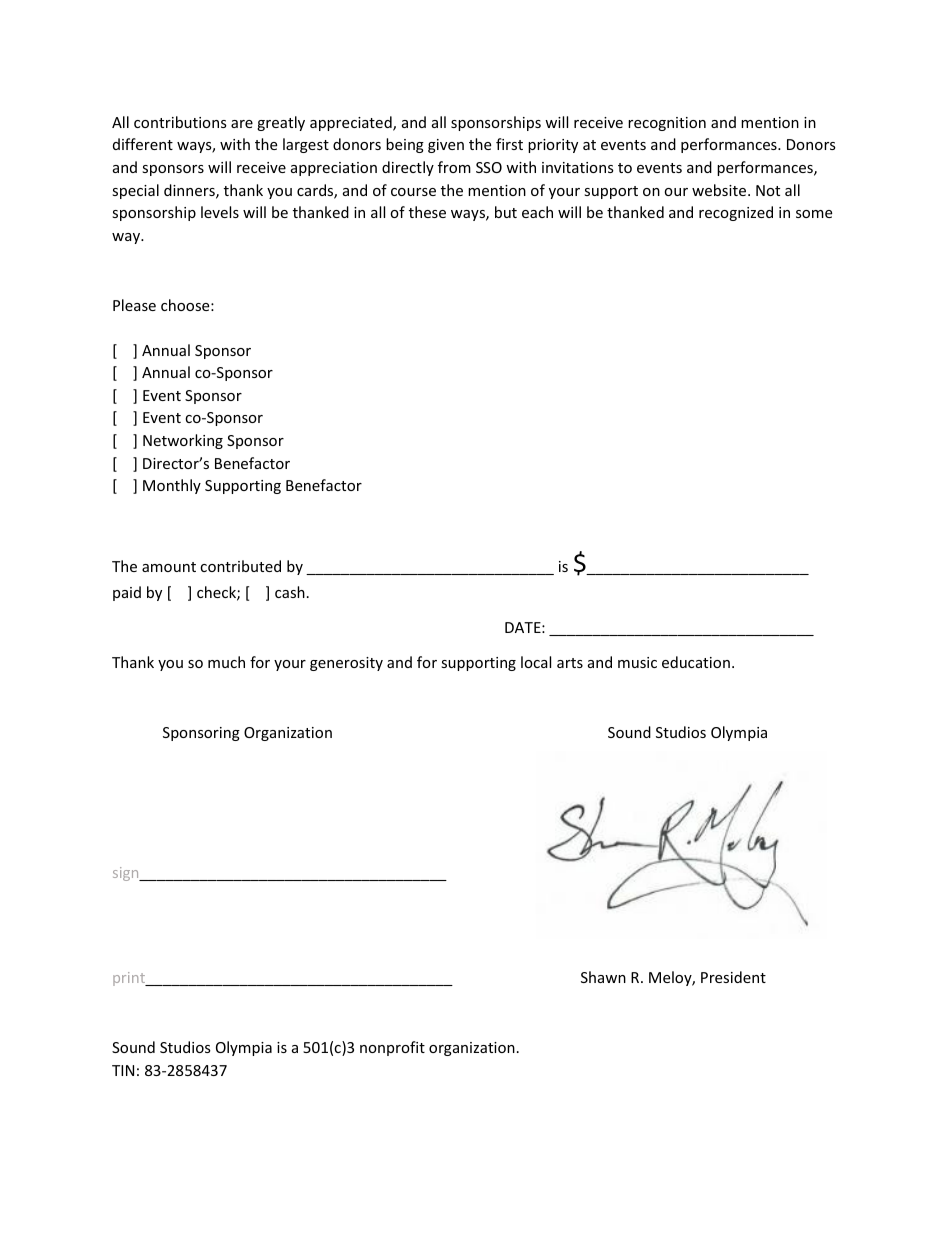 This page has width=952, height=1233. I want to click on Networking, so click(183, 441).
